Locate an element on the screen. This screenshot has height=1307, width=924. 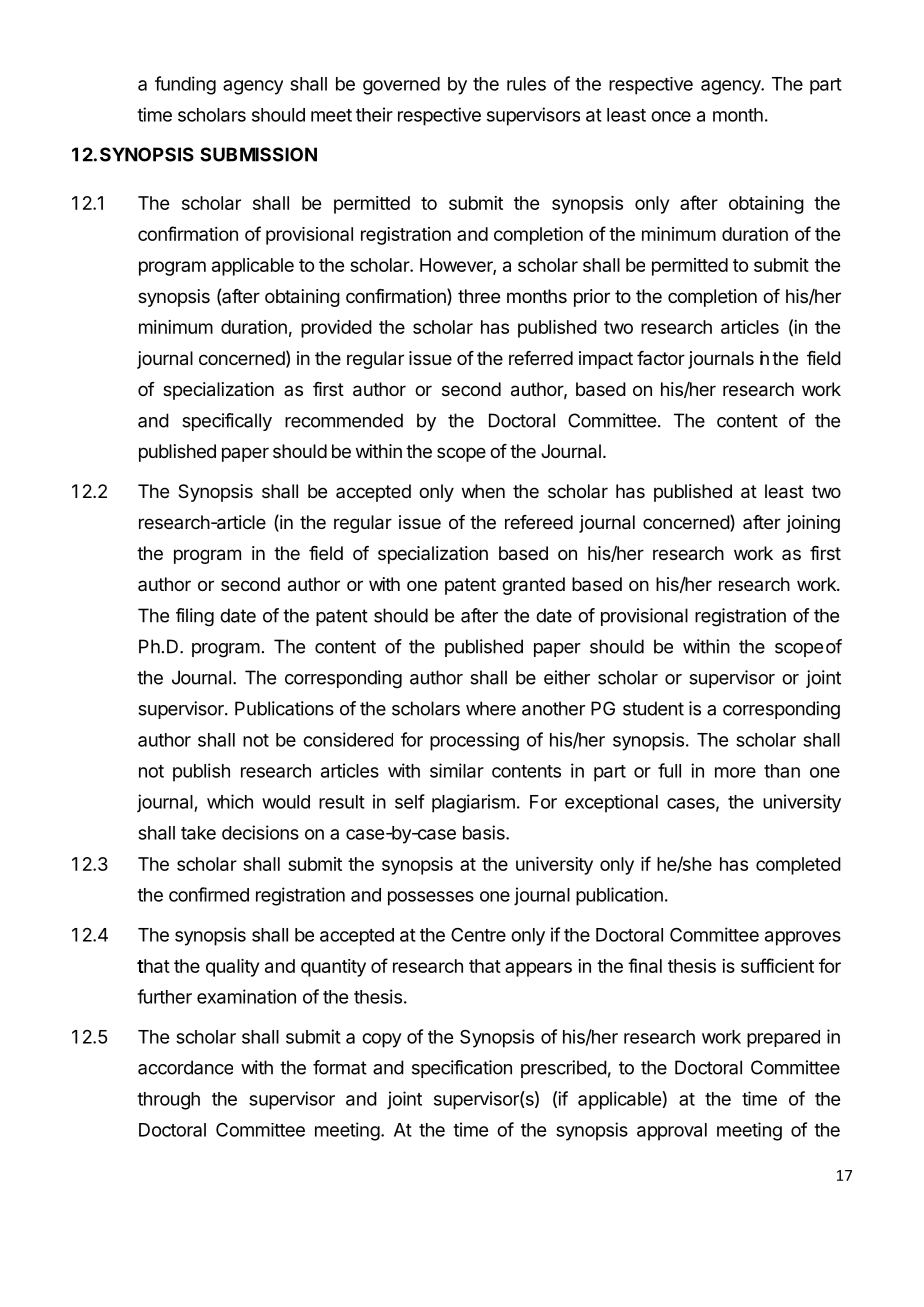
SUBMISSION is located at coordinates (258, 154).
